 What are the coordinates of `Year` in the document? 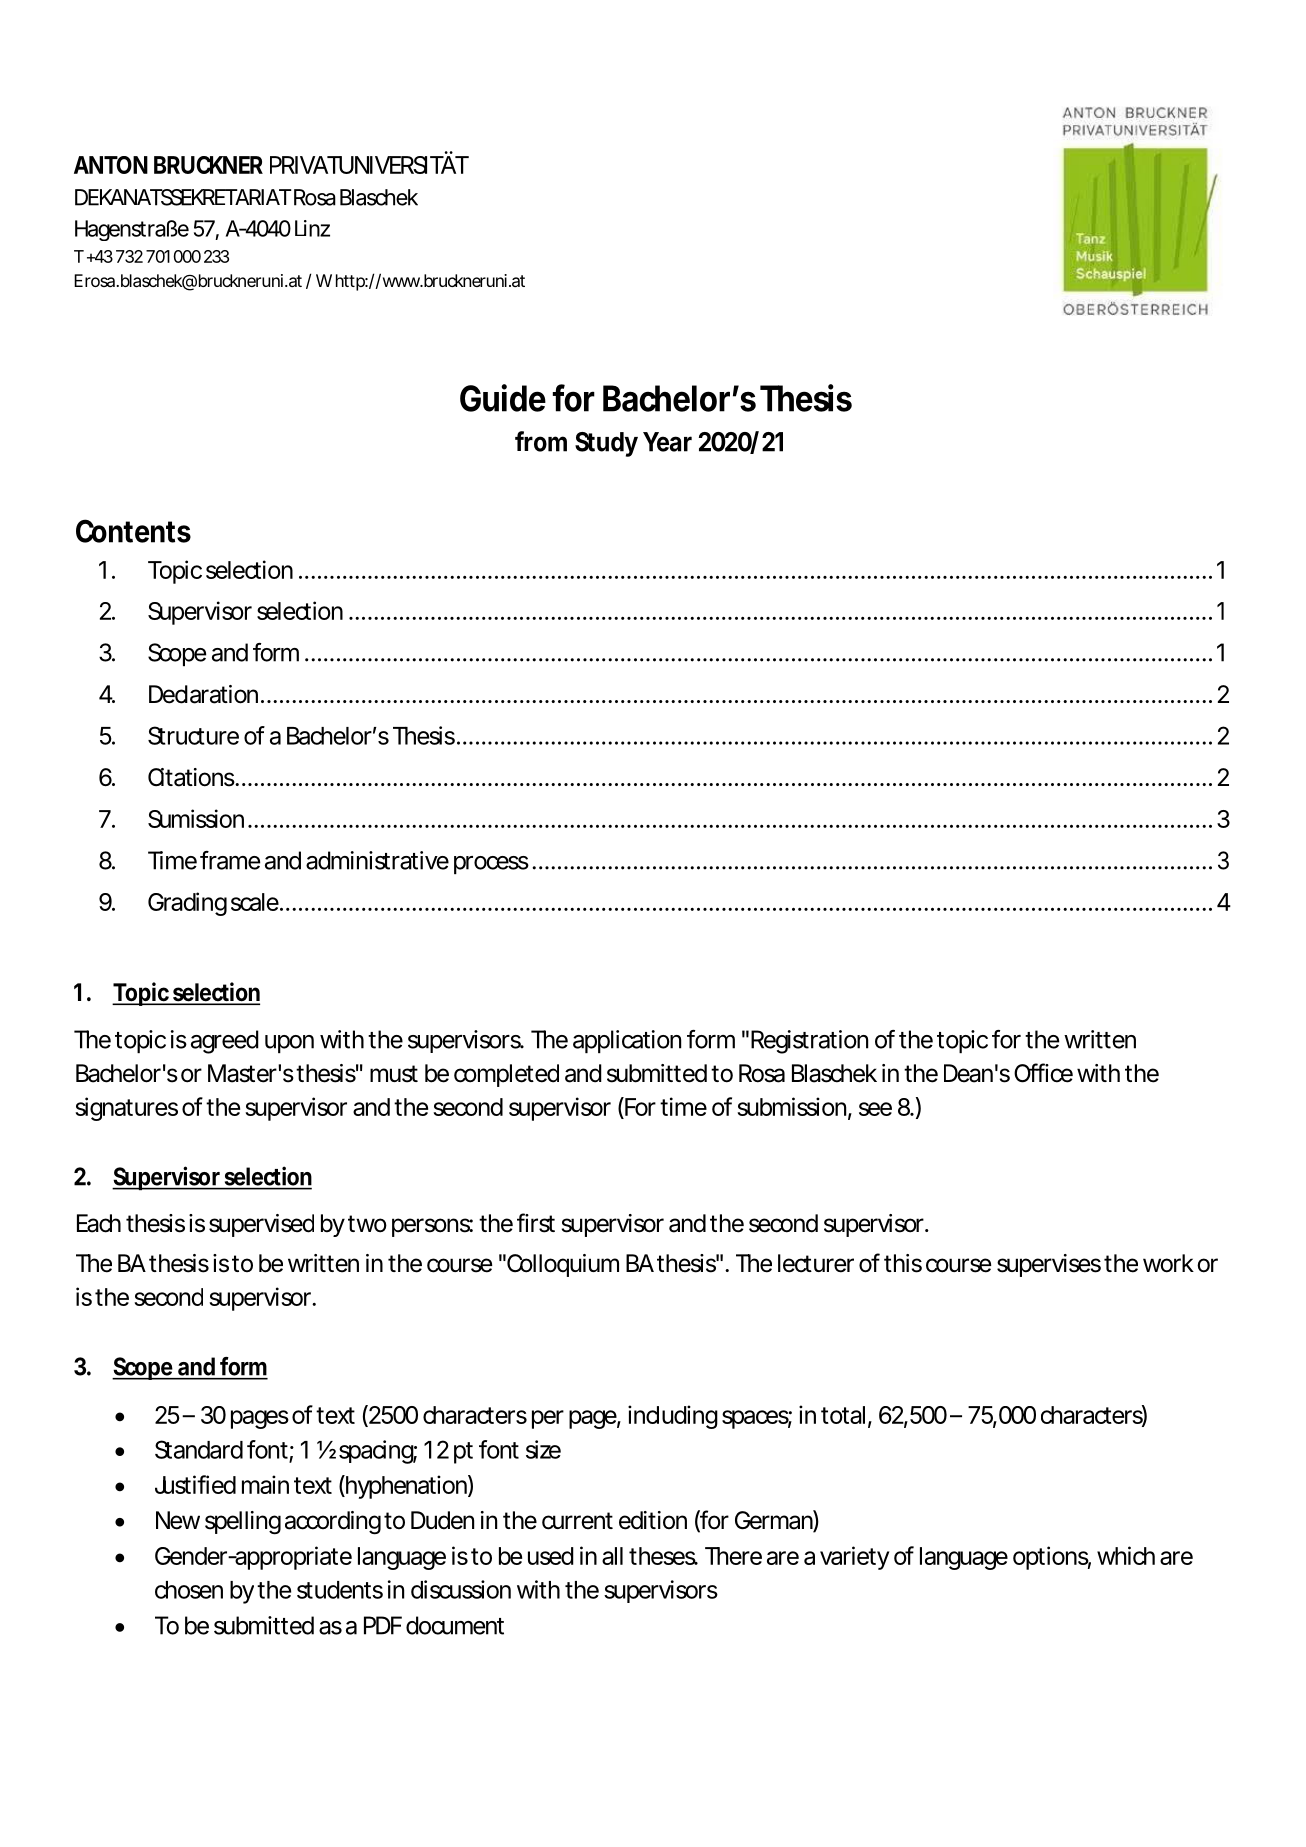 It's located at (667, 442).
